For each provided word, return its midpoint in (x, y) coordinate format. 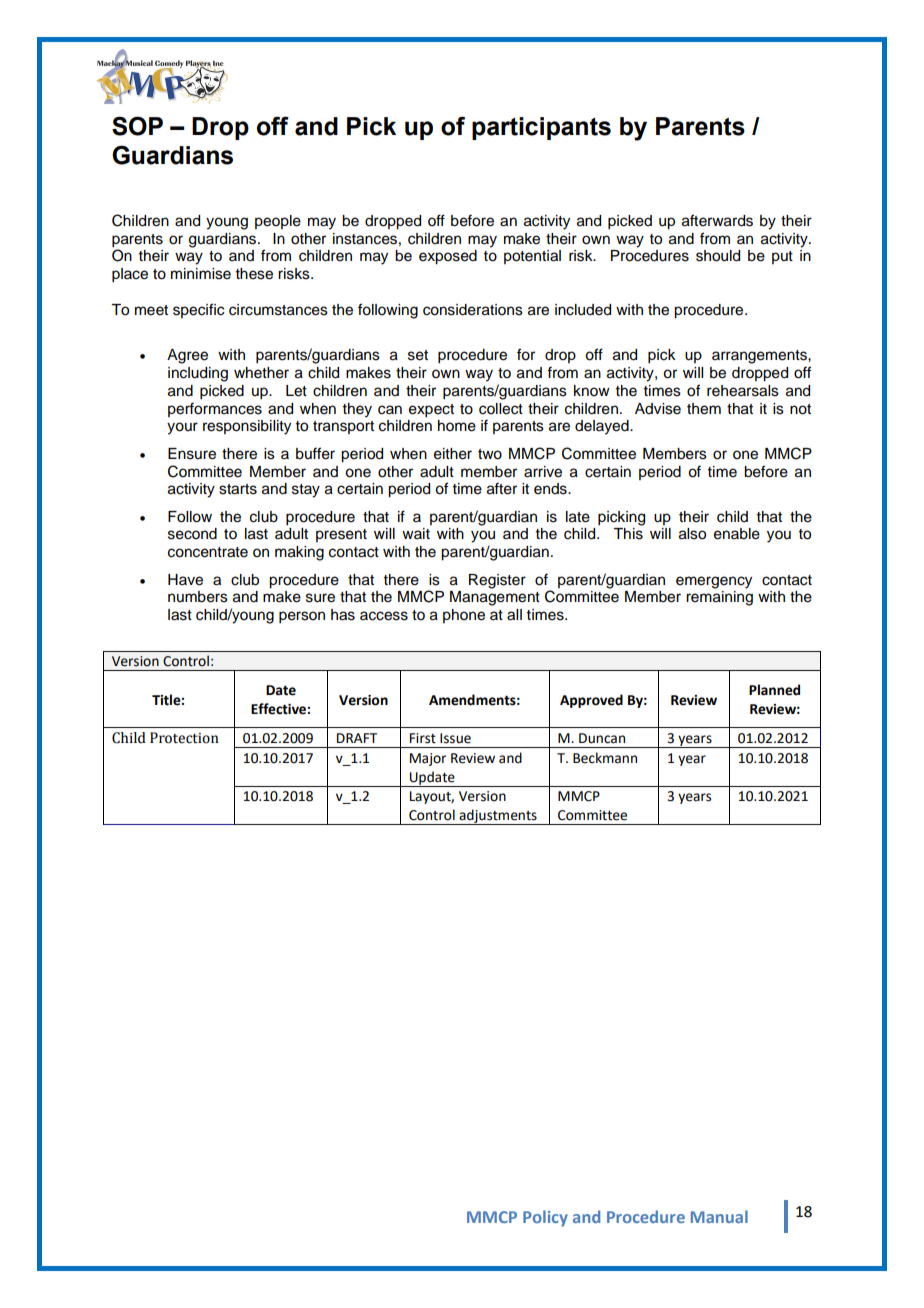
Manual (719, 1216)
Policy (545, 1218)
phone (464, 616)
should (718, 256)
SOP (137, 126)
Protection (184, 738)
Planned (774, 690)
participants (541, 128)
